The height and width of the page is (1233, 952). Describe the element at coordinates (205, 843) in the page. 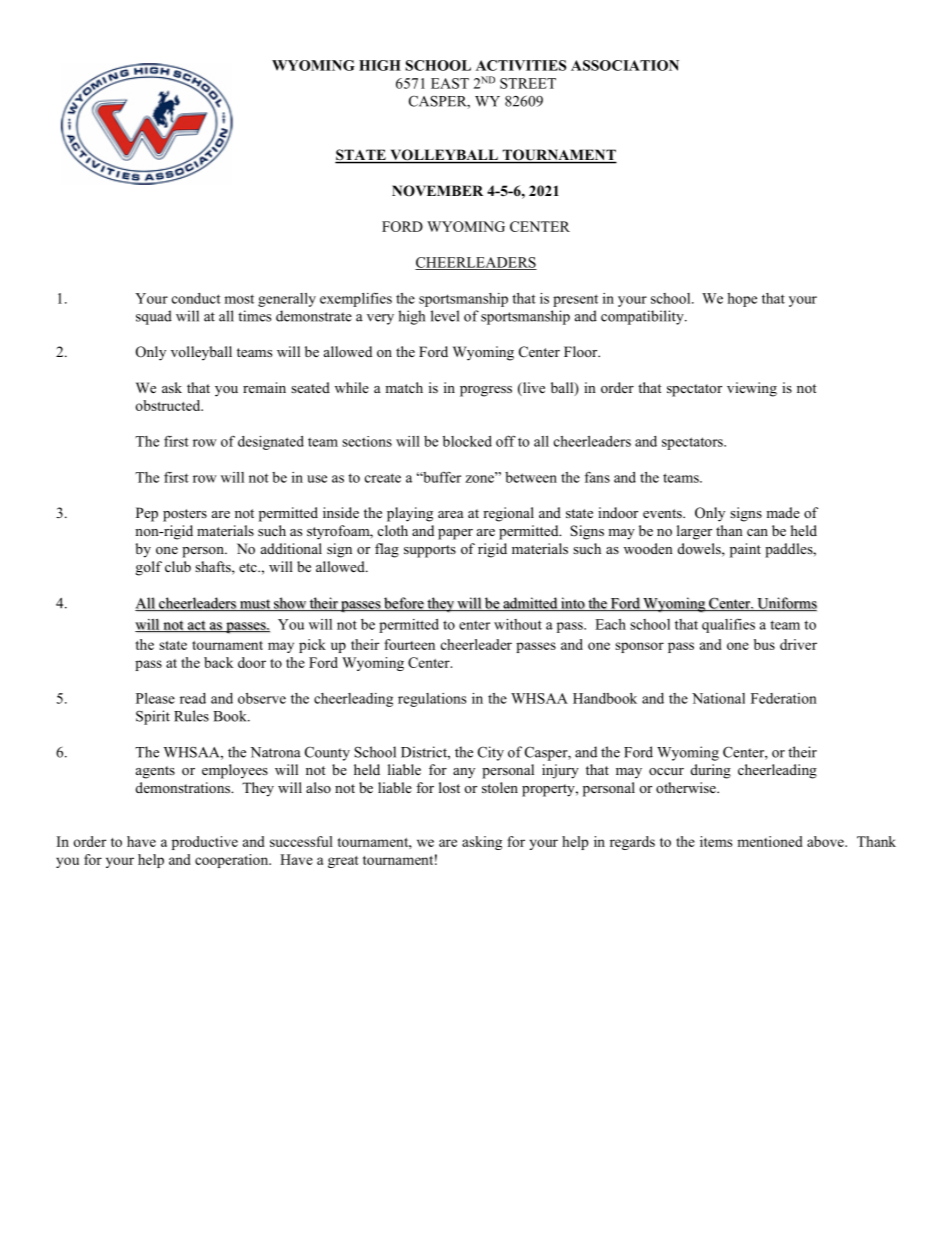

I see `productive` at that location.
